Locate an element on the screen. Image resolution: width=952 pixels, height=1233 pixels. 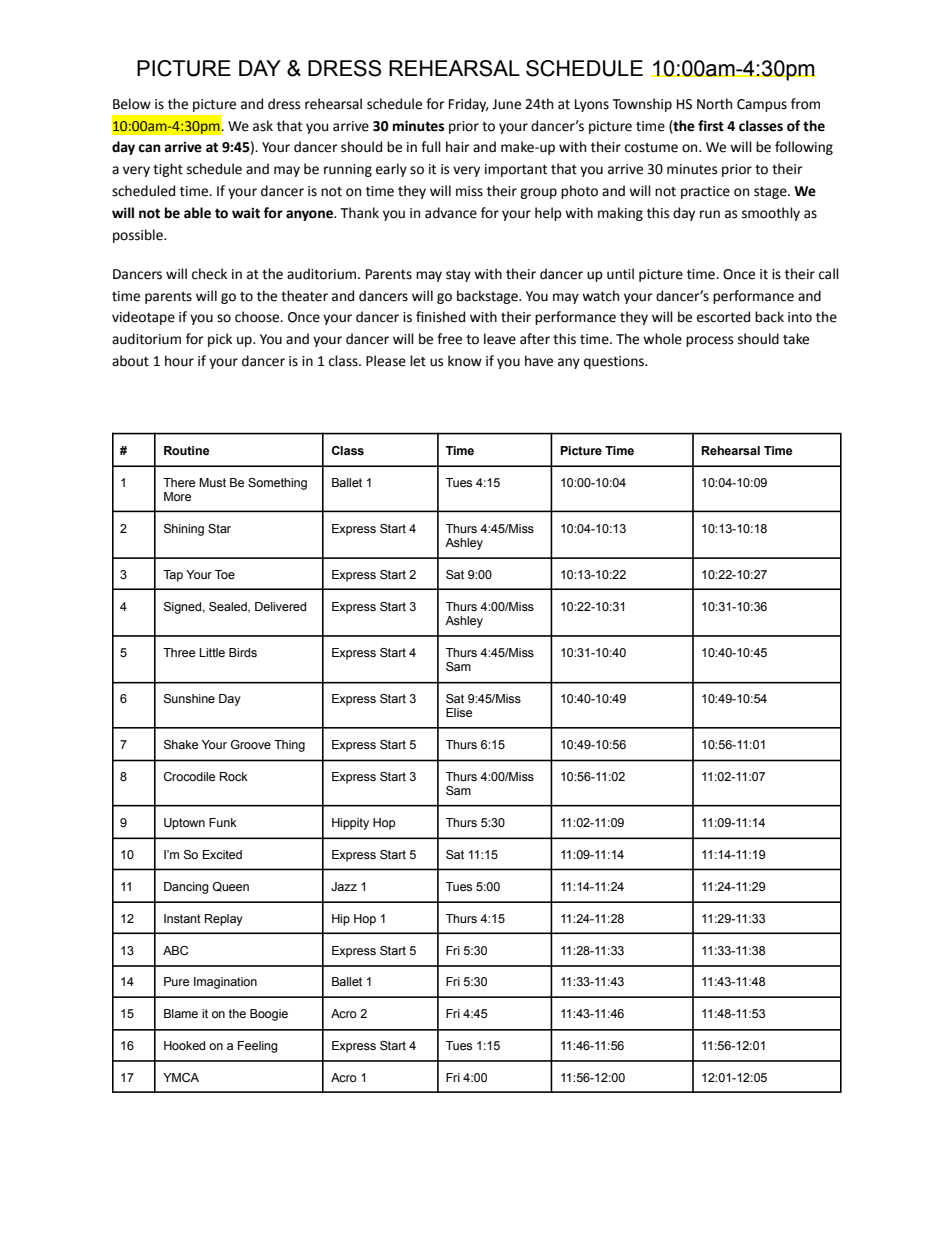
Funk is located at coordinates (223, 822).
